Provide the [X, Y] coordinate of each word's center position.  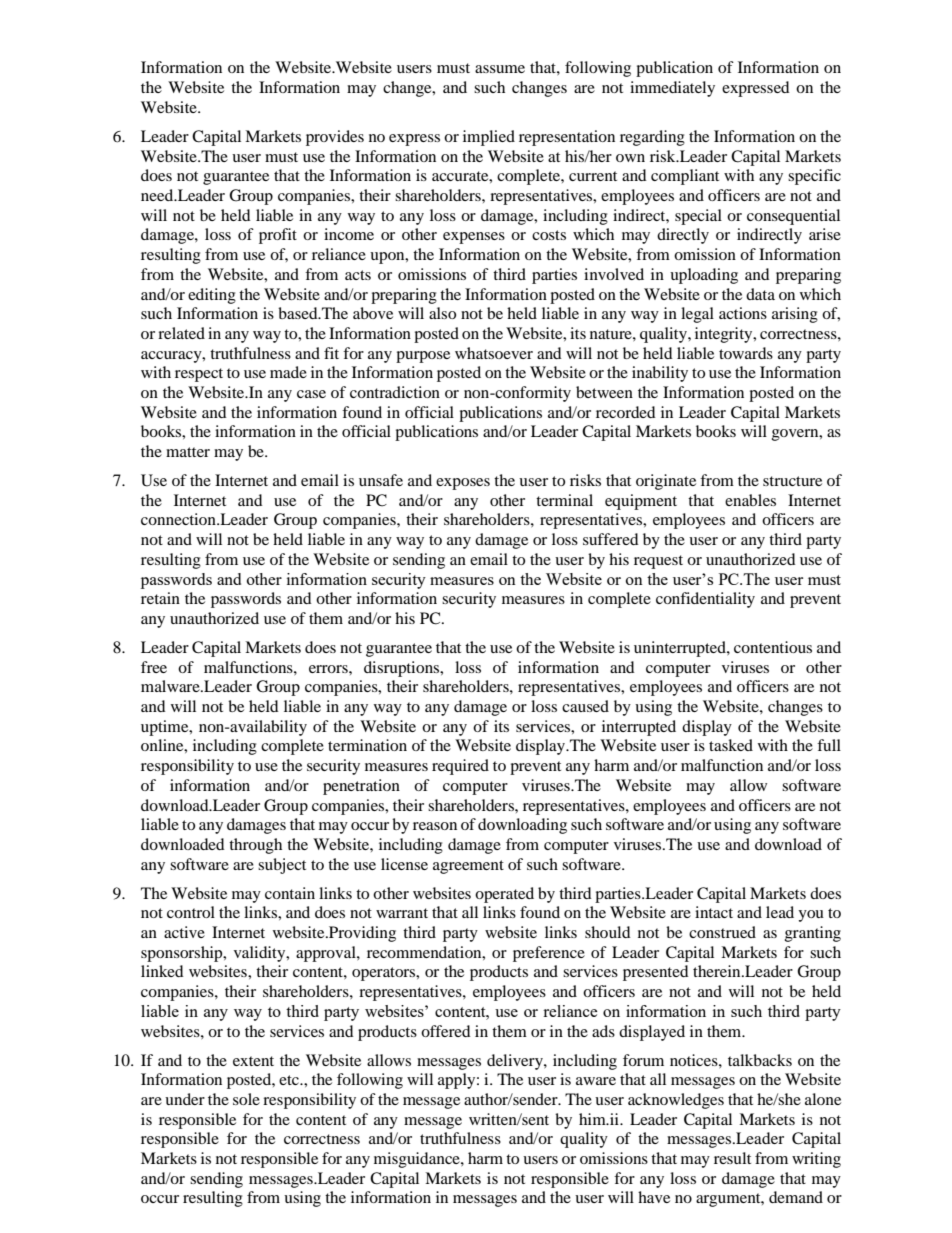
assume [500, 69]
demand [796, 1197]
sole [246, 1099]
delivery [516, 1062]
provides [335, 138]
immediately [672, 89]
